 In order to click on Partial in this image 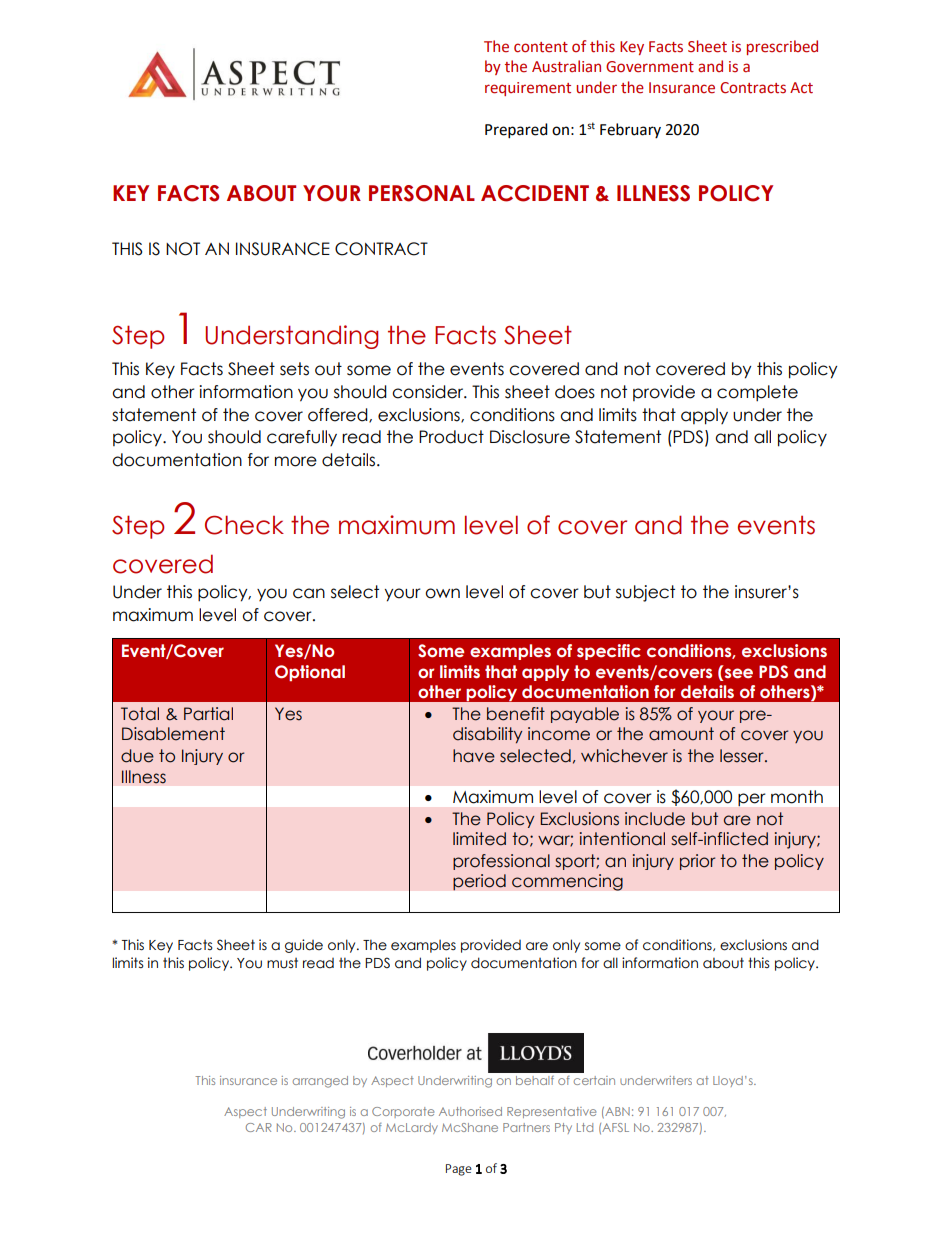, I will do `click(208, 714)`.
